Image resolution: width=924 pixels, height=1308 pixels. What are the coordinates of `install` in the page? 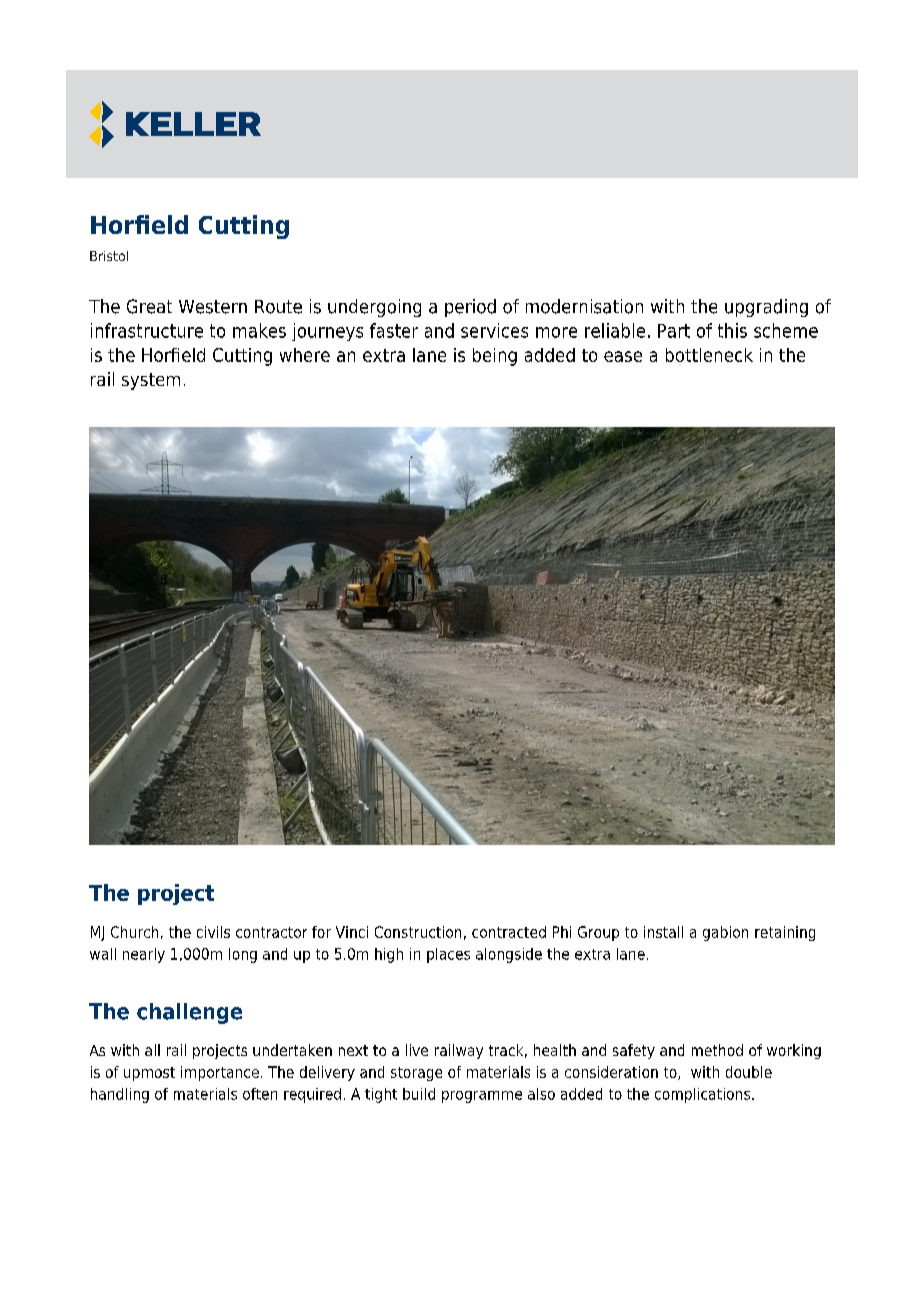 It's located at (663, 932).
